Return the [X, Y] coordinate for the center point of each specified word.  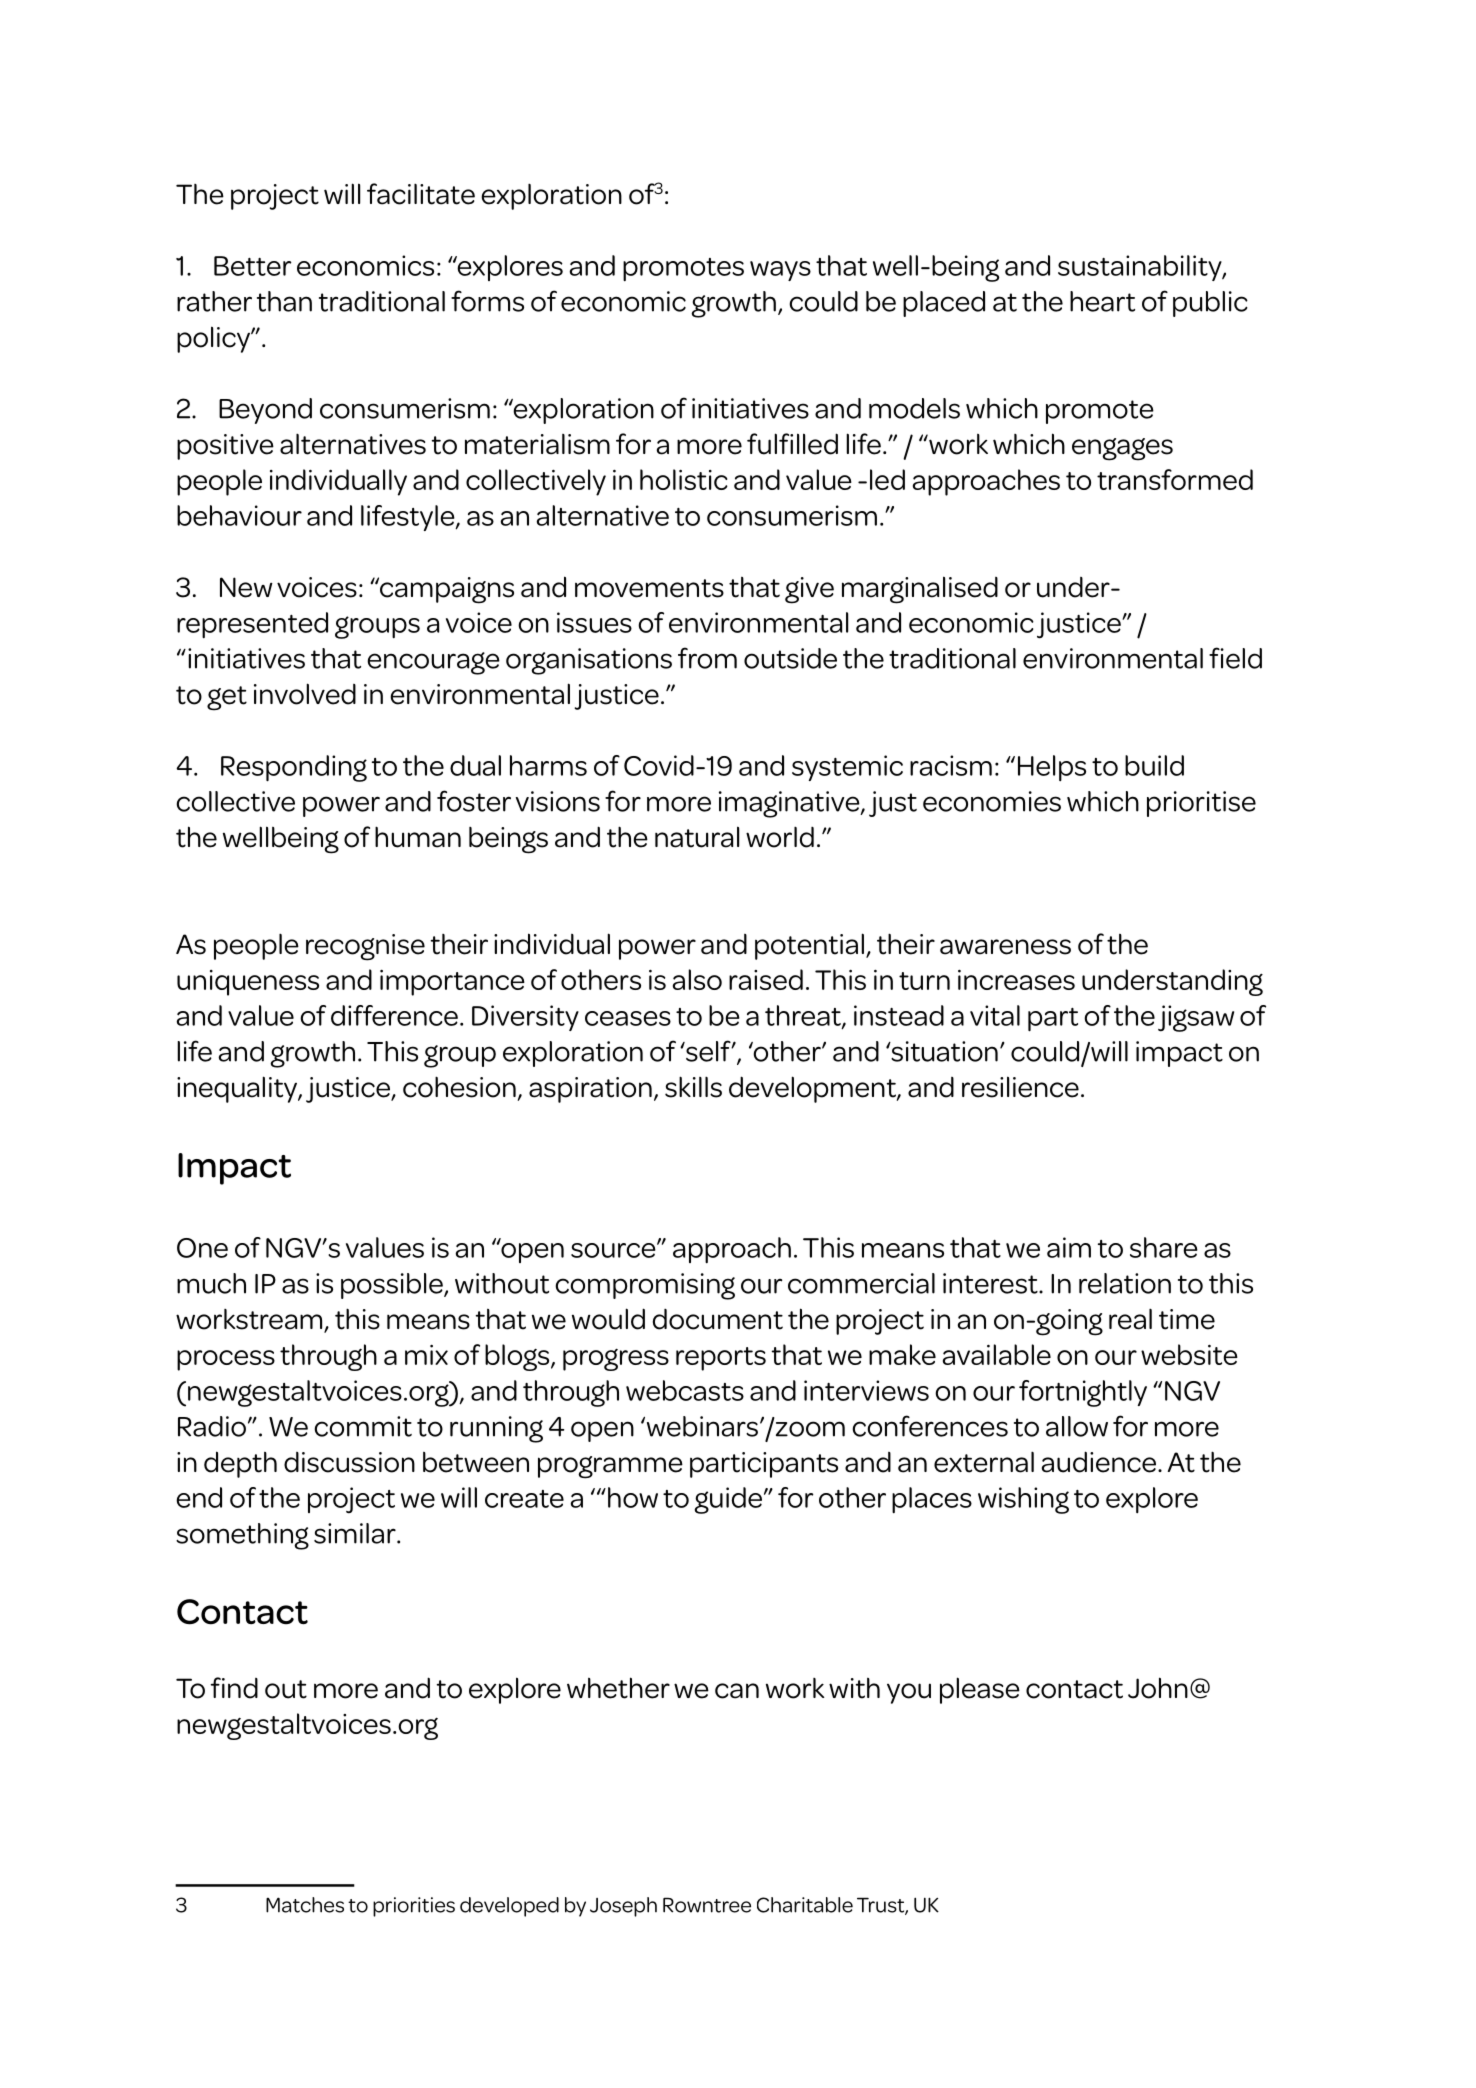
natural [697, 837]
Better [253, 266]
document [718, 1319]
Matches [305, 1905]
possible [393, 1286]
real [1130, 1319]
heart [1102, 301]
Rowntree [707, 1905]
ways [780, 271]
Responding [294, 768]
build [1154, 765]
